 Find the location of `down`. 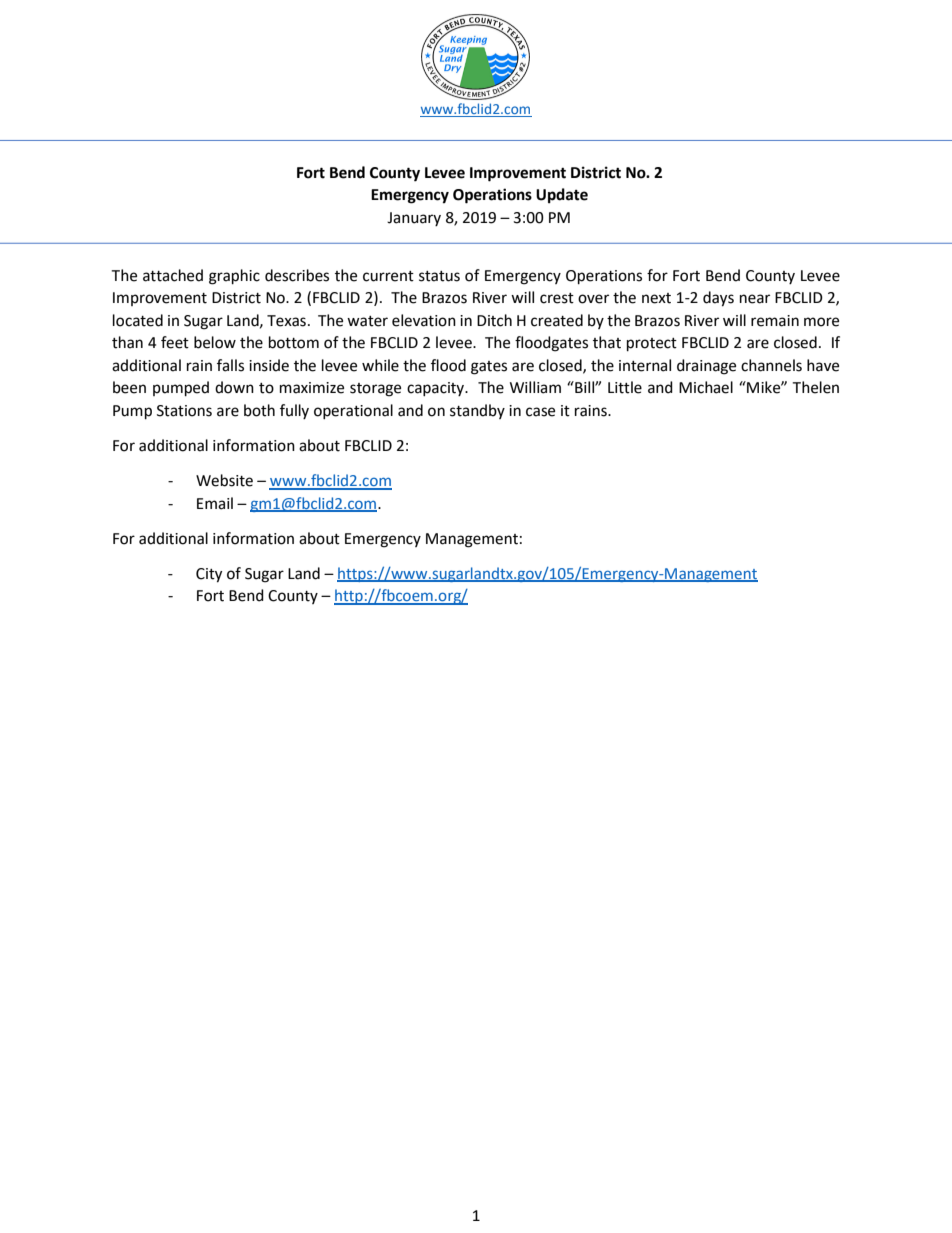

down is located at coordinates (234, 387).
